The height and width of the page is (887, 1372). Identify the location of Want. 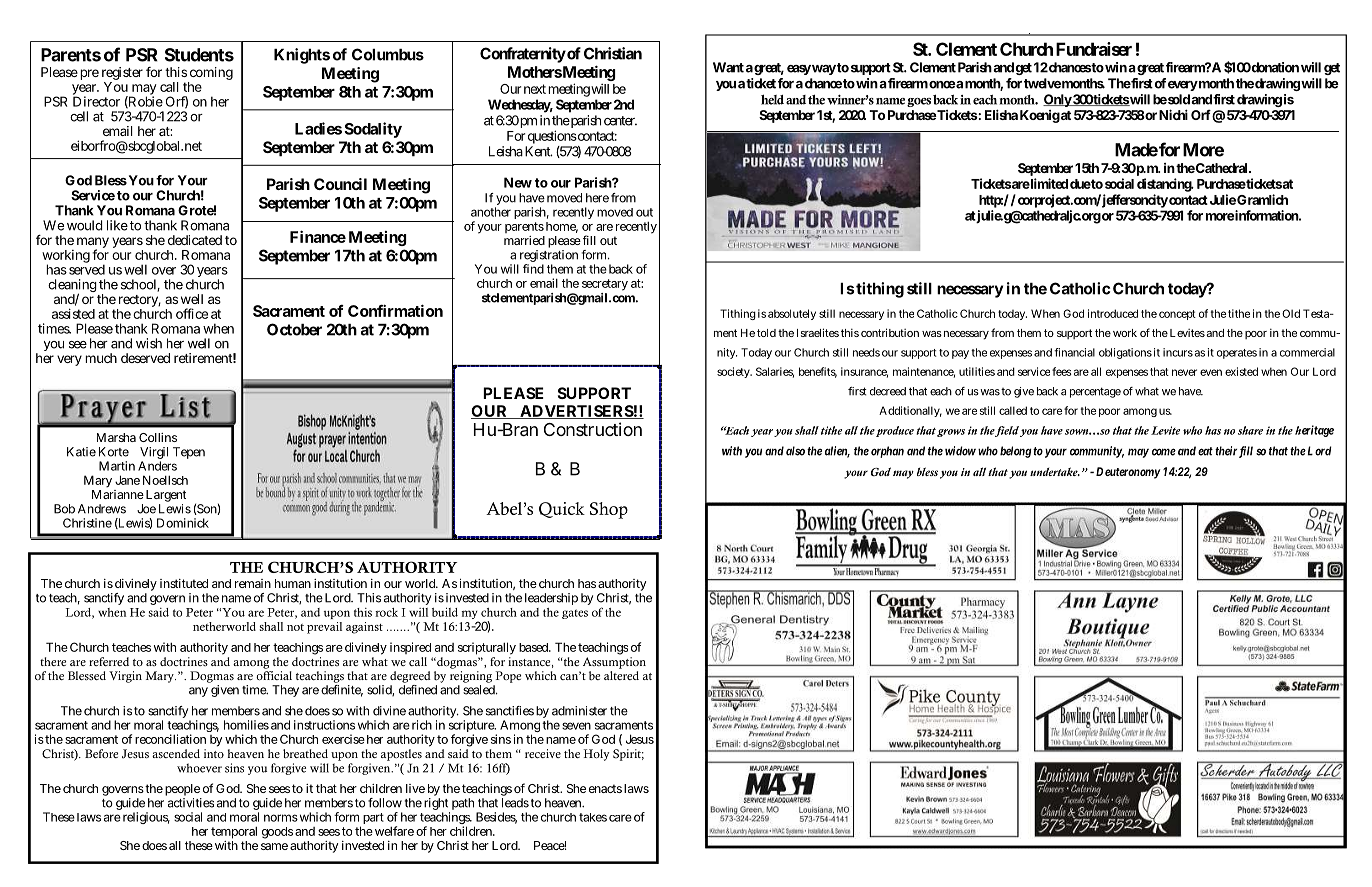
(728, 67).
